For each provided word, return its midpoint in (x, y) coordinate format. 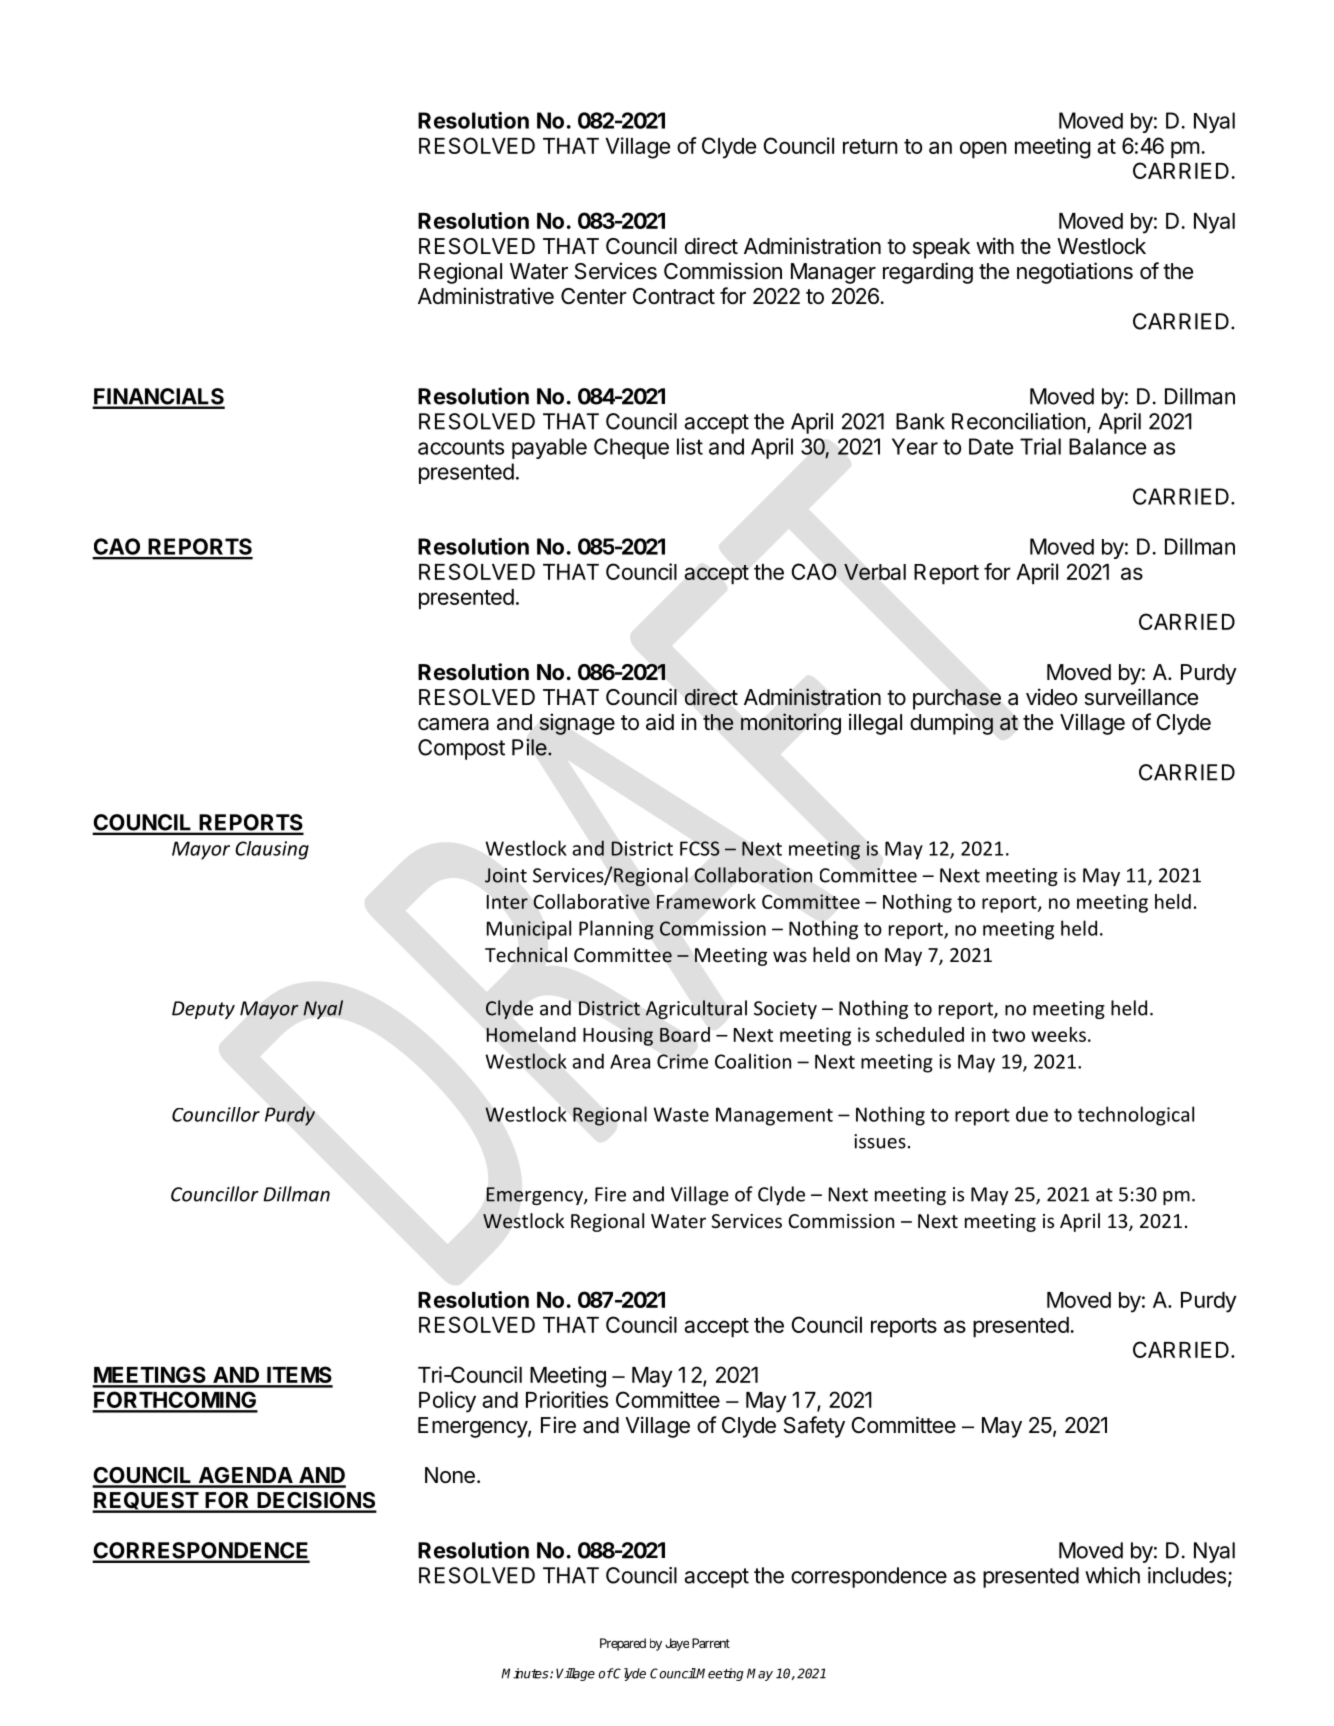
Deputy (203, 1010)
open (983, 150)
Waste (681, 1114)
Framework (706, 901)
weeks (1058, 1034)
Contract (674, 296)
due (1032, 1114)
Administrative (486, 296)
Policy (447, 1402)
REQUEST (146, 1502)
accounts (461, 447)
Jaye (677, 1644)
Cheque (631, 448)
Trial (1040, 446)
